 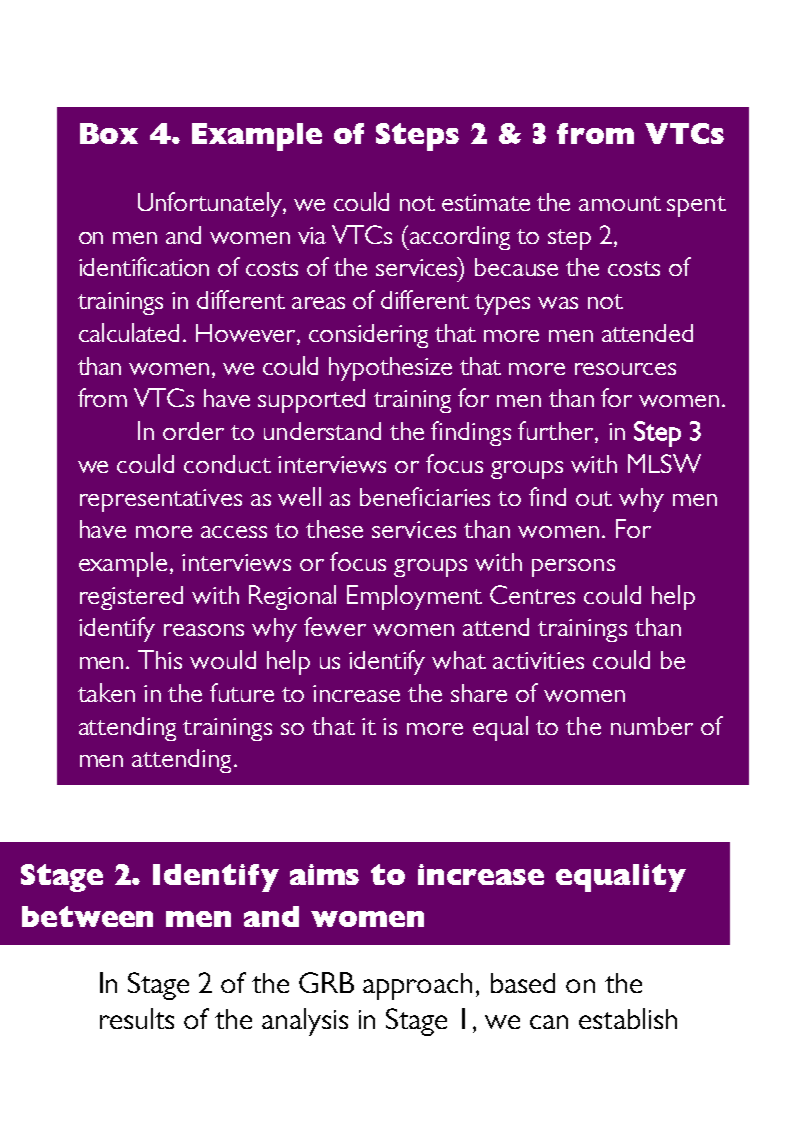 What do you see at coordinates (486, 202) in the screenshot?
I see `estimate` at bounding box center [486, 202].
